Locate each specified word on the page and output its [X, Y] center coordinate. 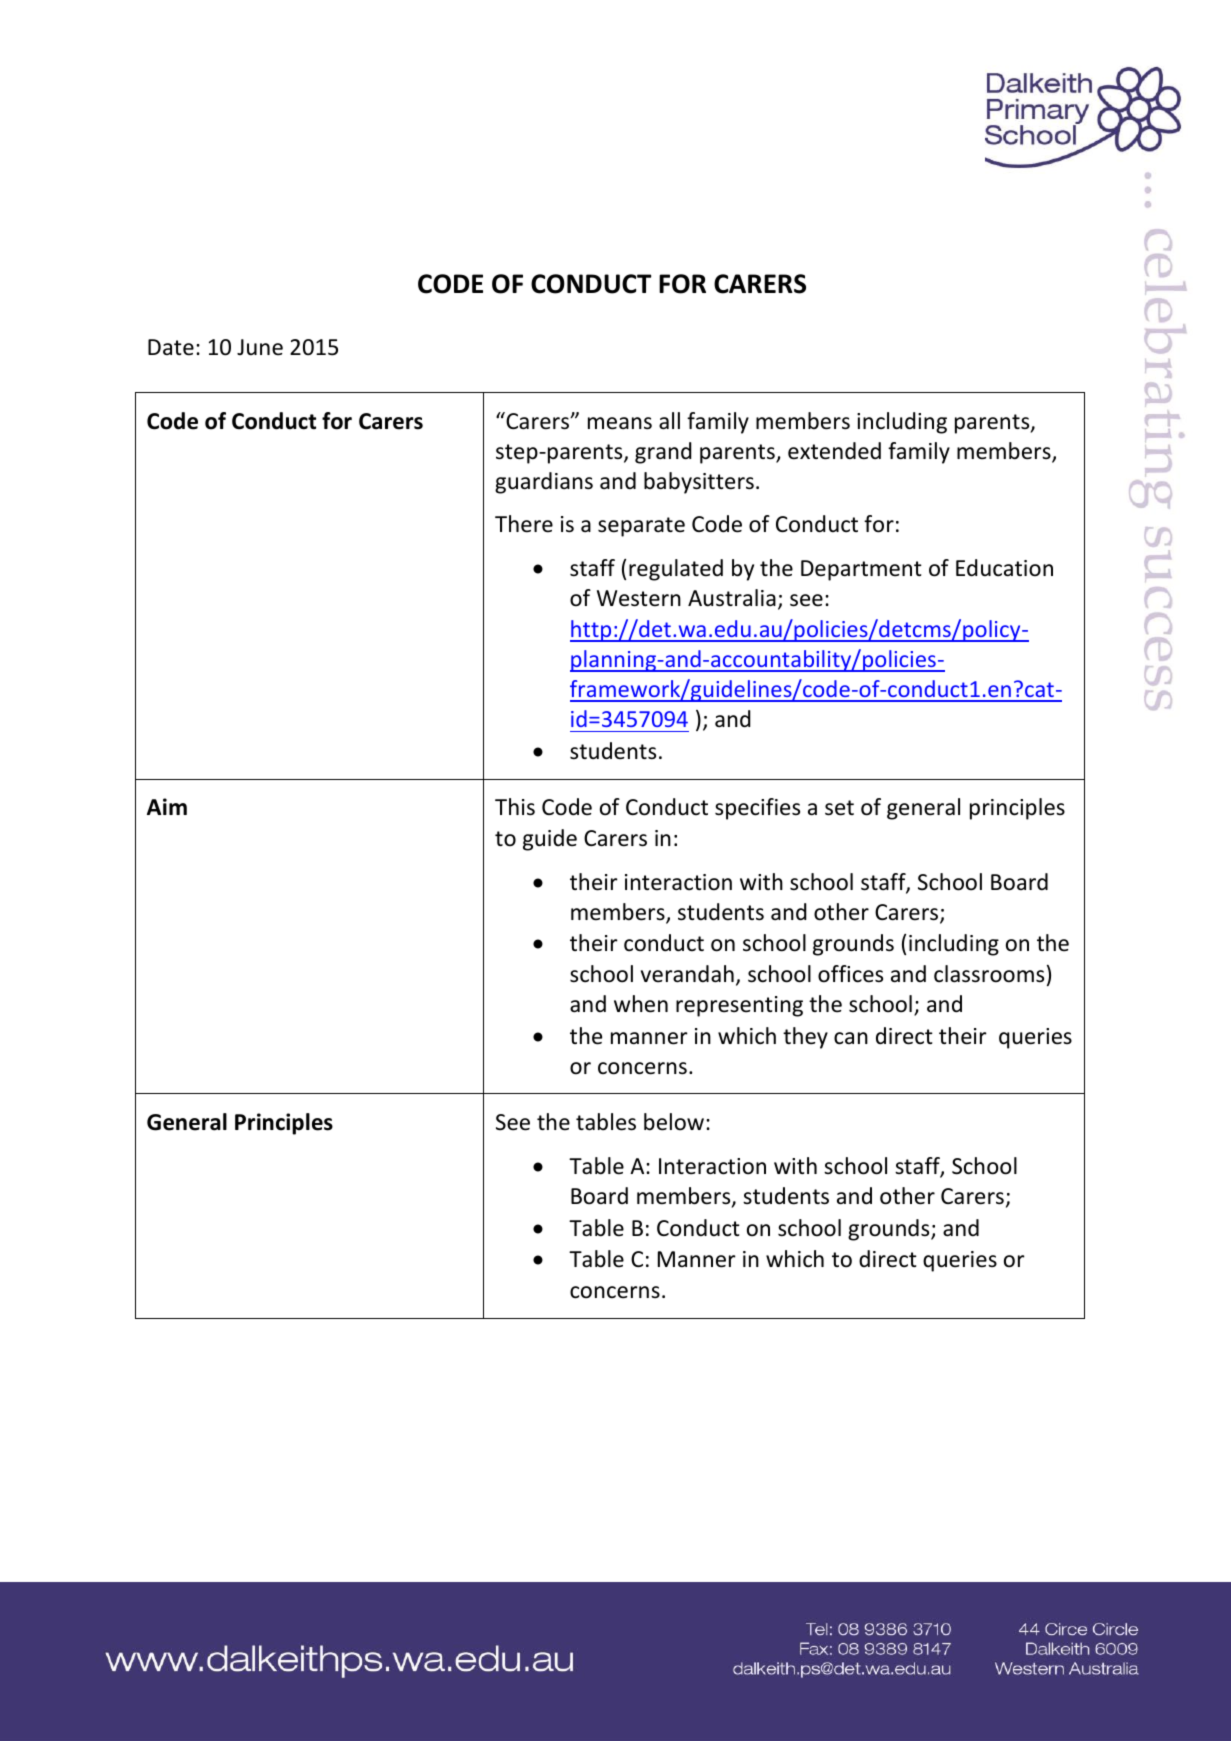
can [851, 1038]
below [675, 1122]
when [641, 1004]
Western [639, 598]
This [515, 807]
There [524, 524]
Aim [167, 806]
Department [861, 570]
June [260, 347]
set [839, 808]
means [620, 423]
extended [834, 451]
